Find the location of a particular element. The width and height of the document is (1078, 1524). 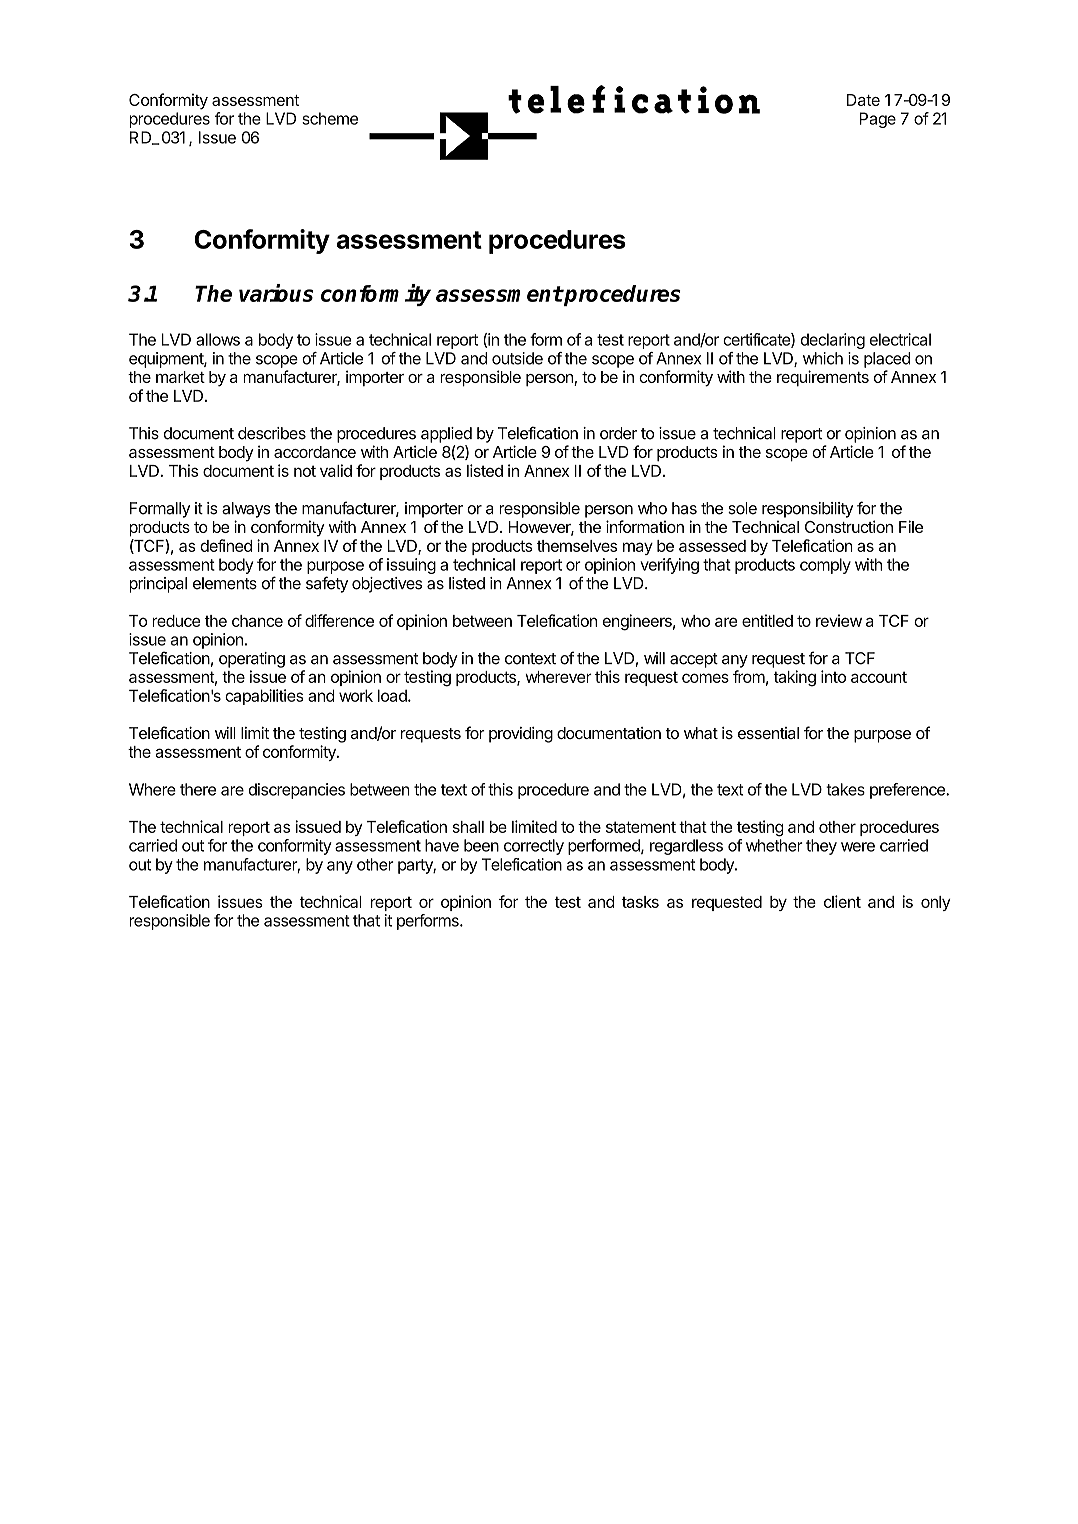

responsibility is located at coordinates (807, 510).
